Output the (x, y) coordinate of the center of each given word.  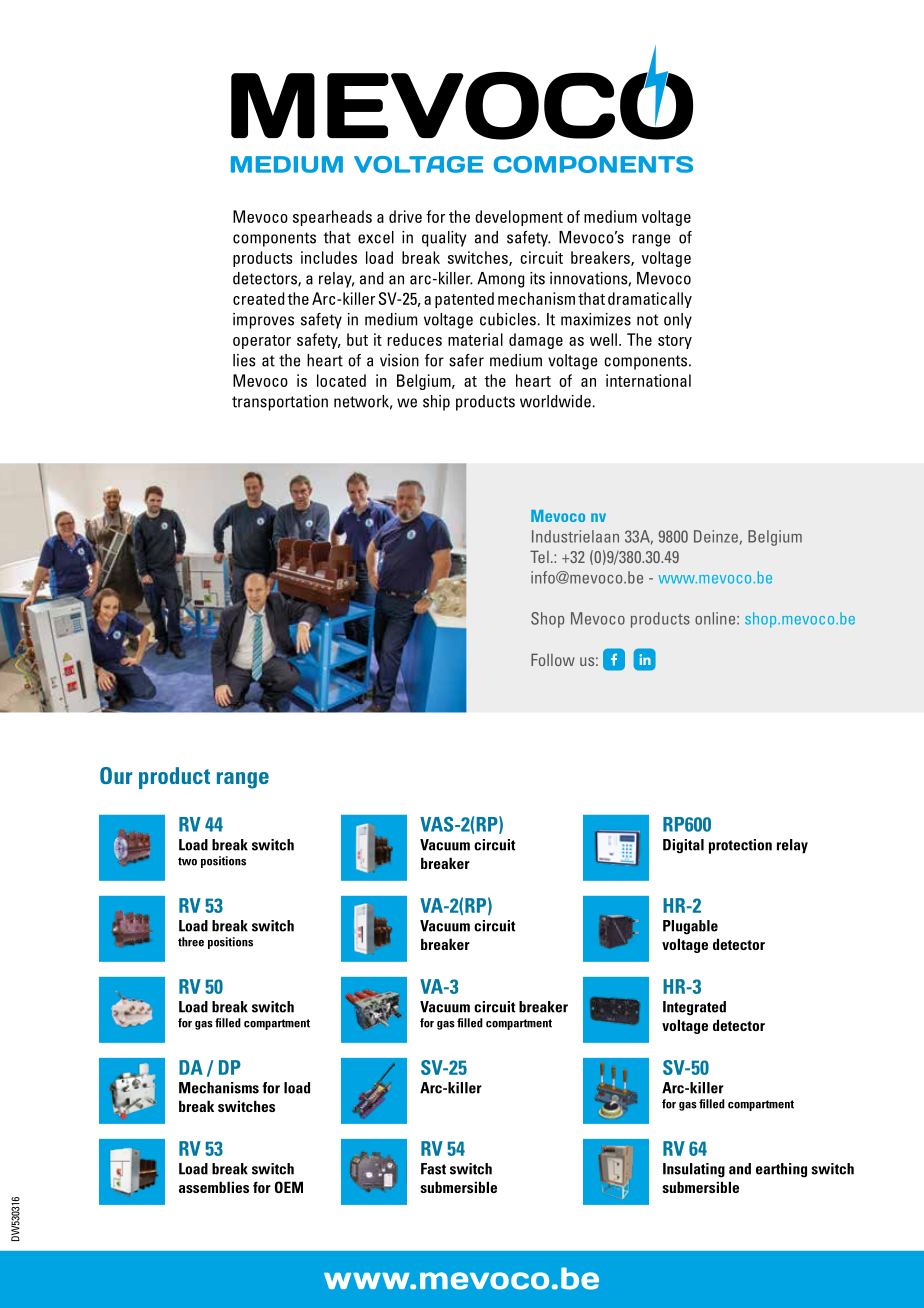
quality (444, 239)
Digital (683, 846)
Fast (433, 1169)
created (258, 298)
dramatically (650, 300)
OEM (289, 1187)
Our (116, 775)
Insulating (694, 1170)
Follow (553, 659)
